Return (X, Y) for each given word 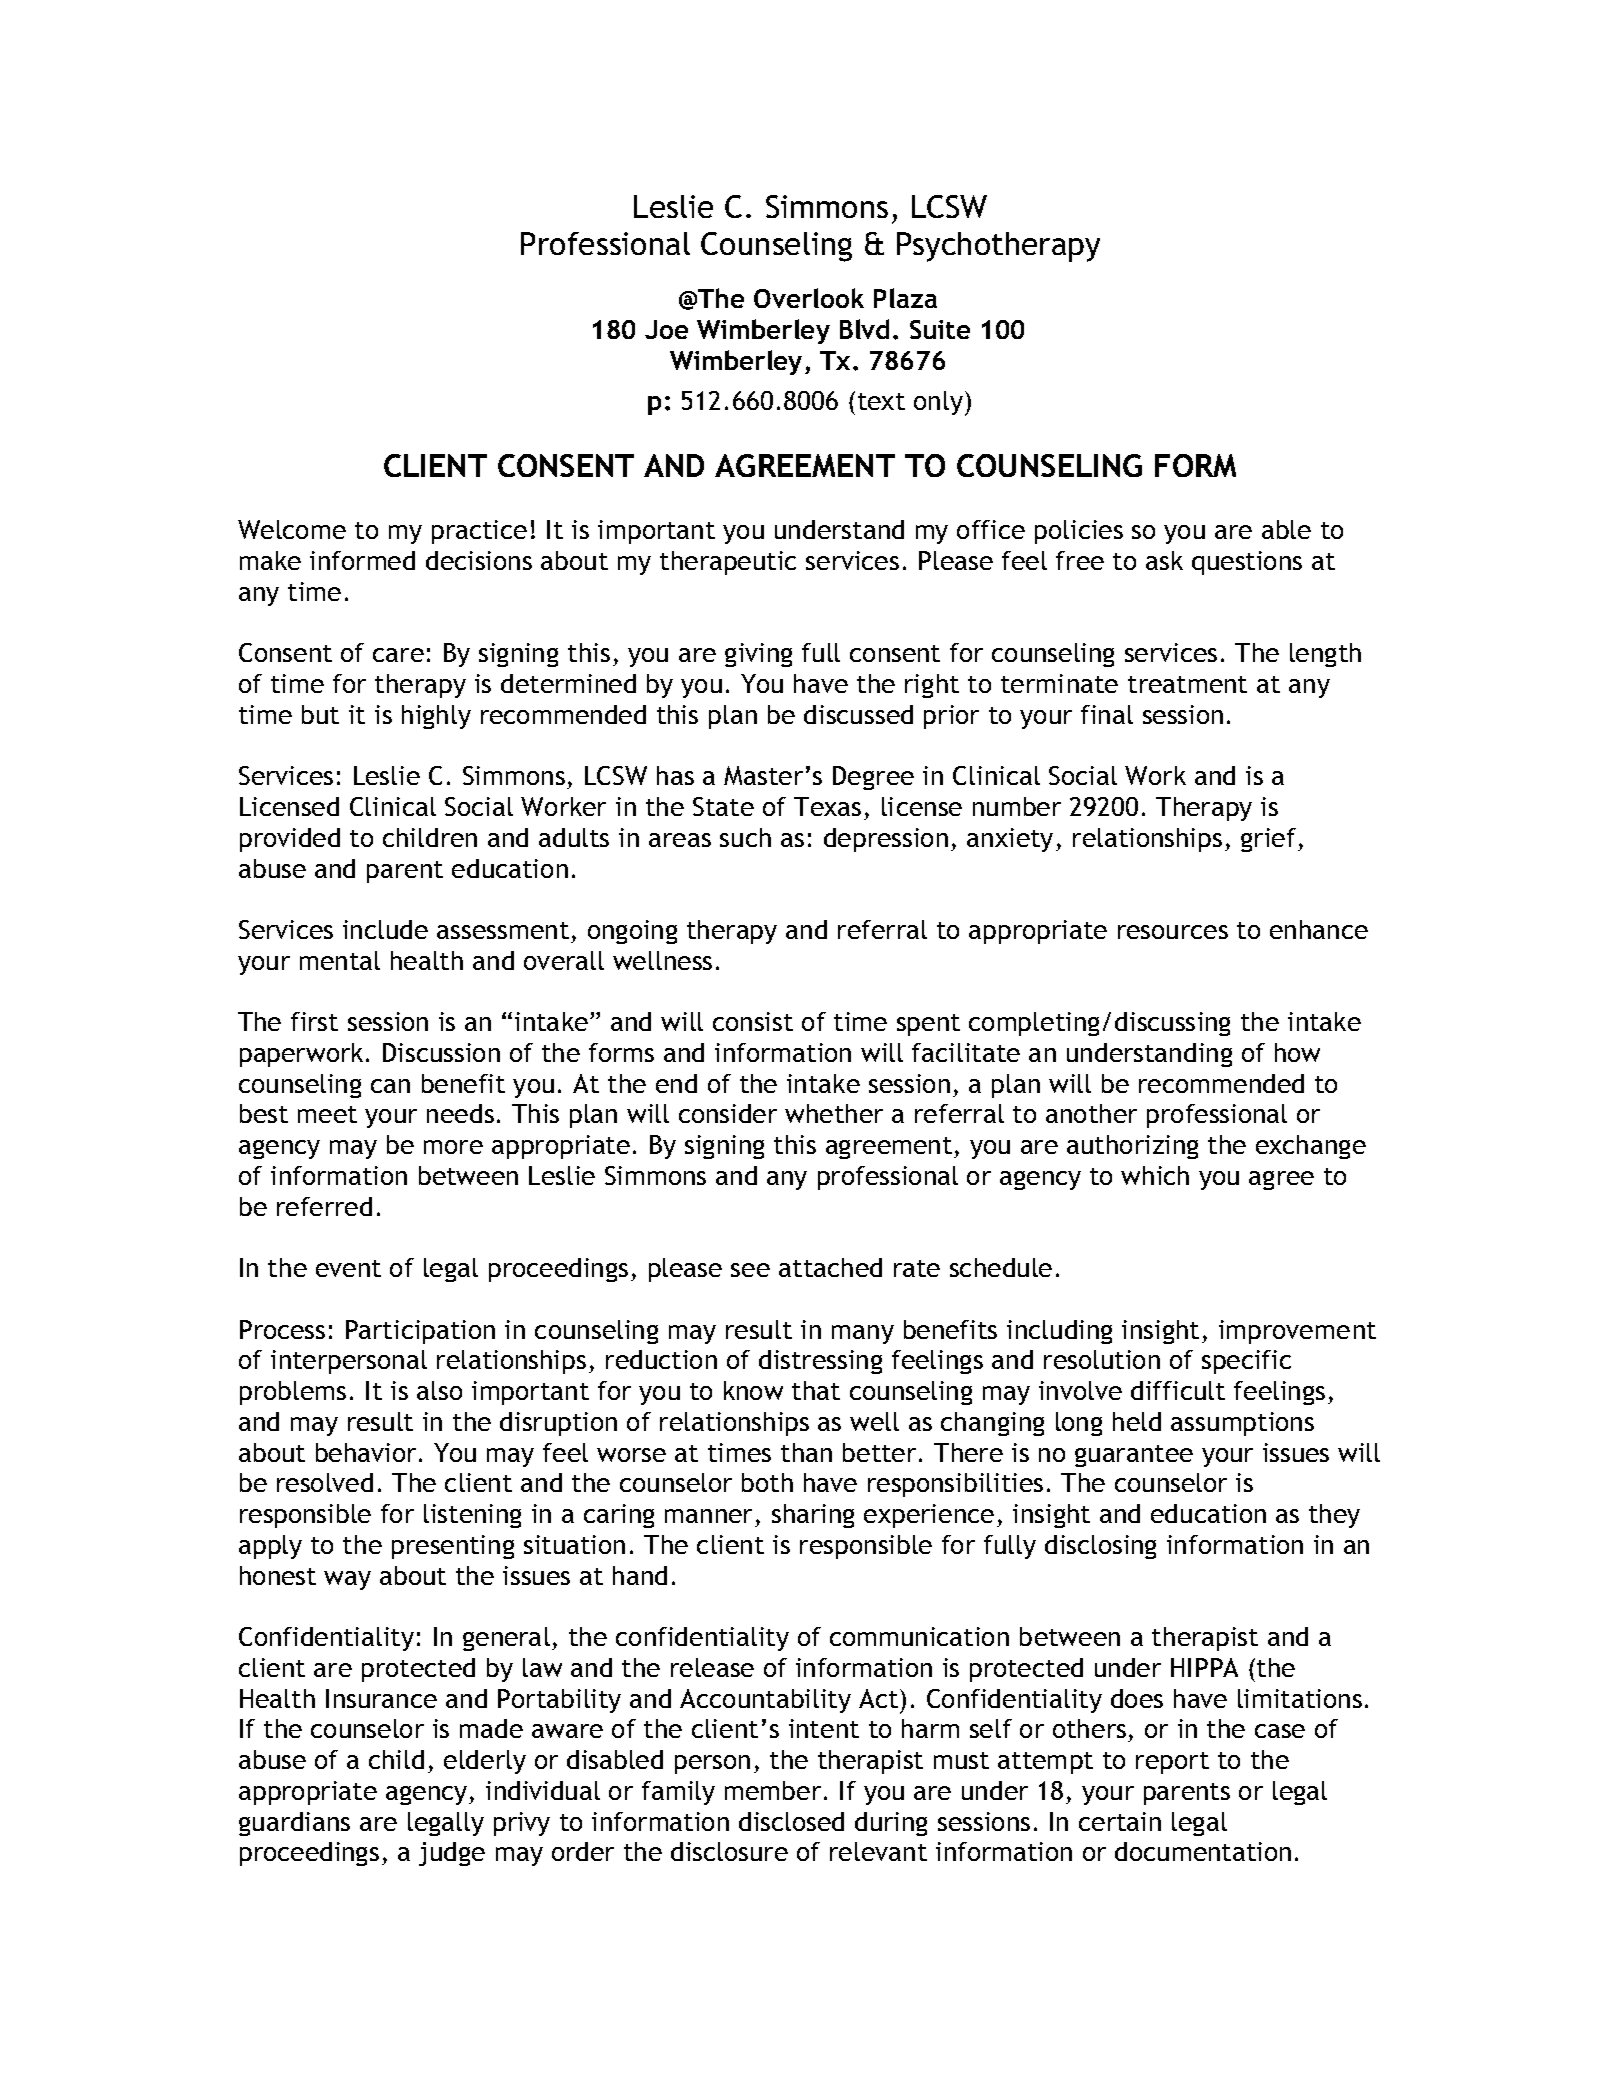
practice (479, 532)
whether (834, 1113)
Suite (940, 329)
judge (452, 1854)
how (1297, 1052)
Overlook (809, 298)
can (390, 1086)
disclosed (791, 1821)
